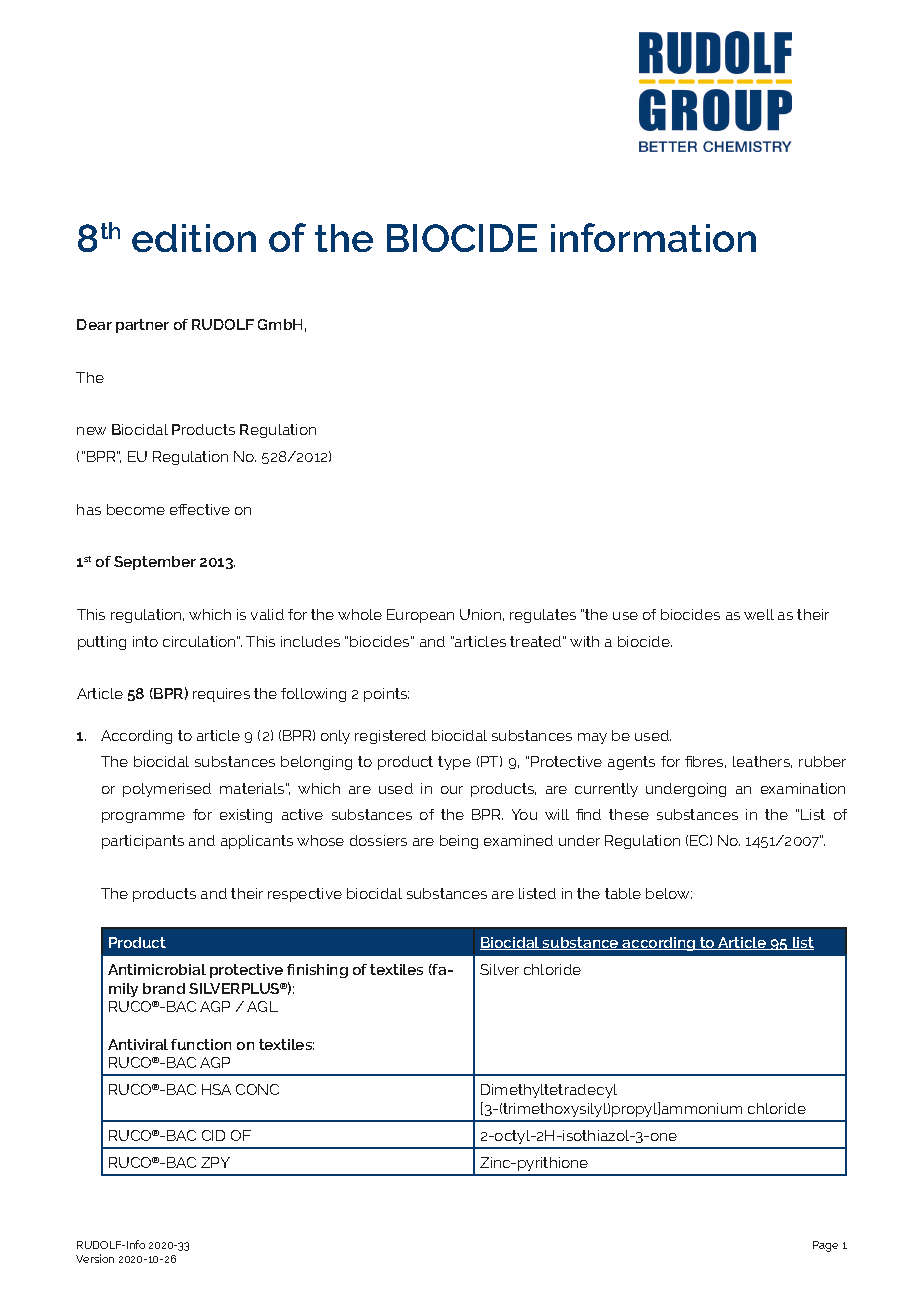 The height and width of the image is (1308, 924). What do you see at coordinates (221, 695) in the image?
I see `requires` at bounding box center [221, 695].
